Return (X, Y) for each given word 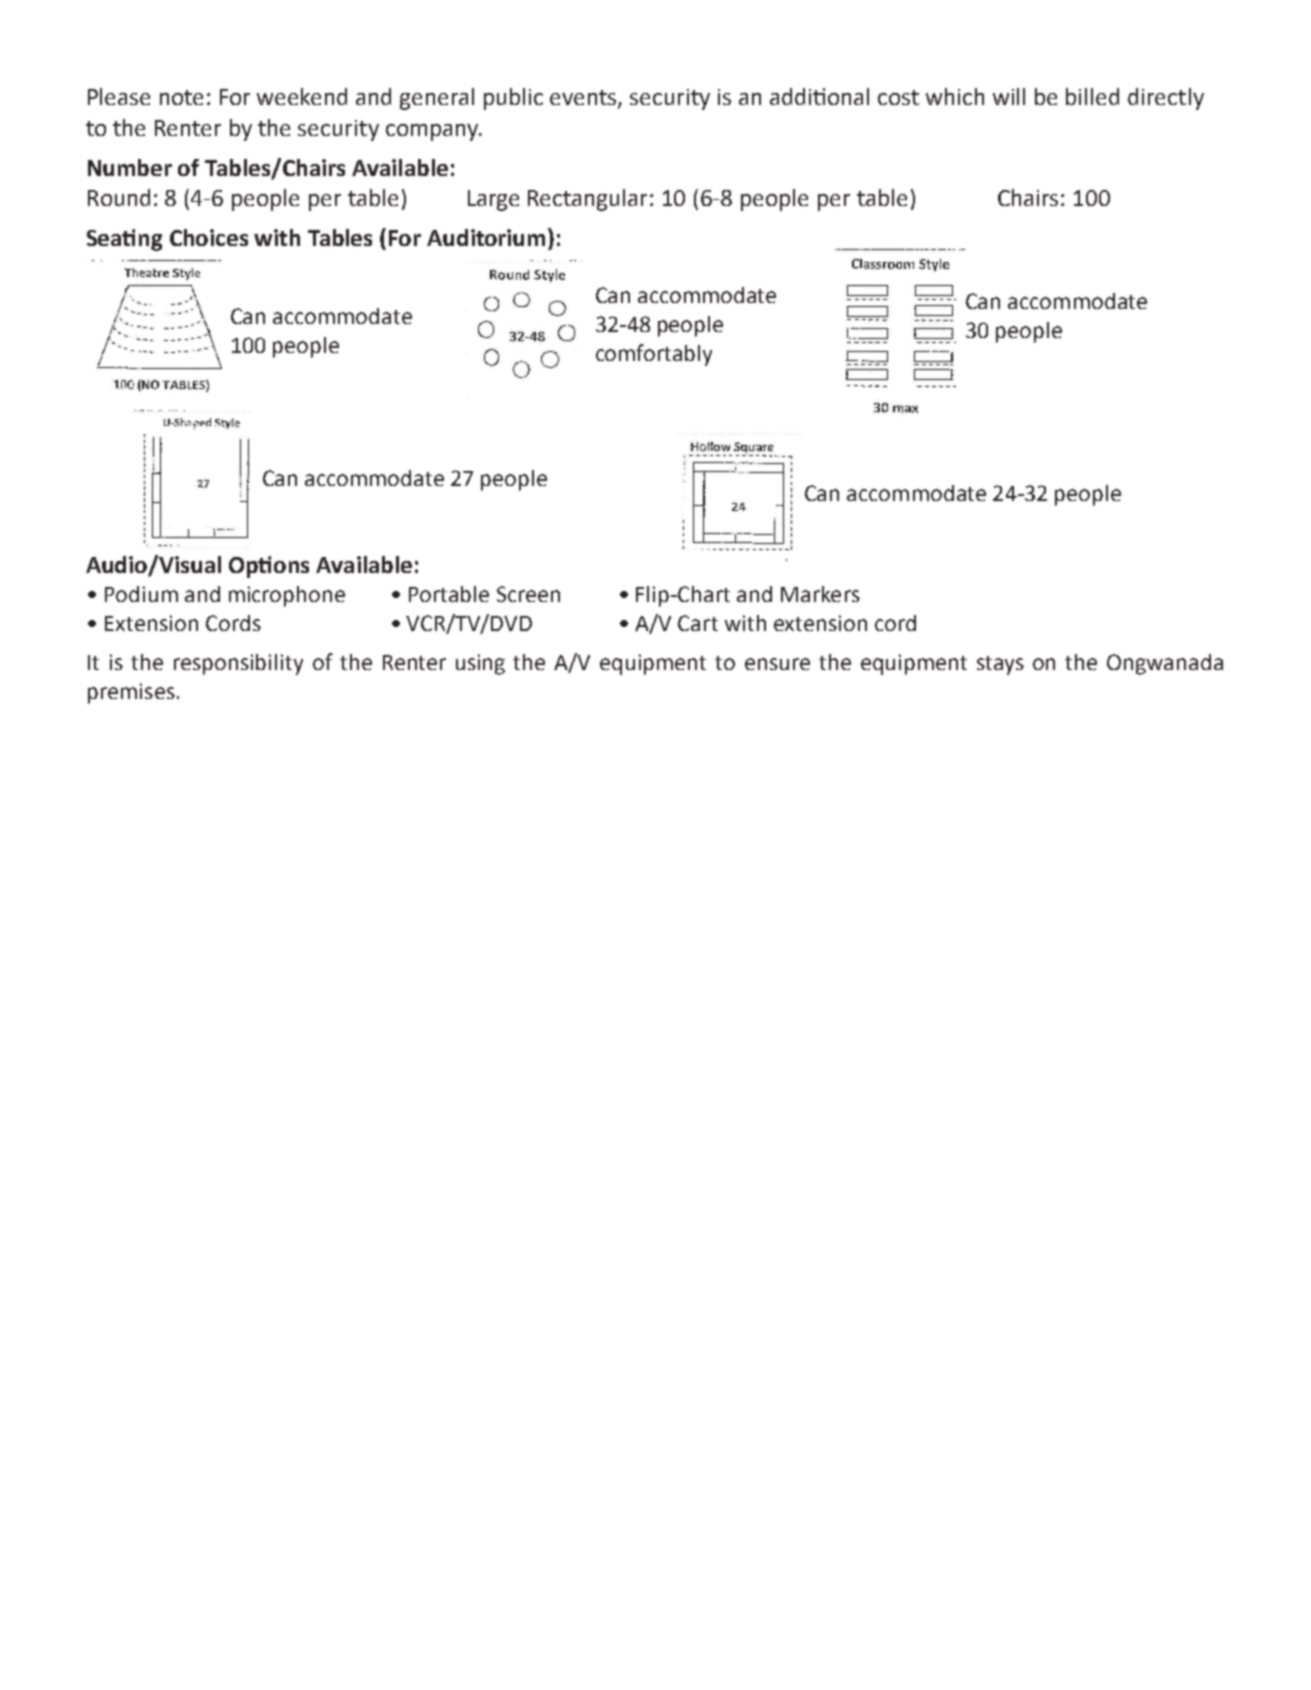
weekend (302, 96)
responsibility (238, 664)
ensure (777, 664)
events (584, 99)
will (1009, 96)
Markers (820, 594)
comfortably (654, 355)
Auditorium (486, 237)
